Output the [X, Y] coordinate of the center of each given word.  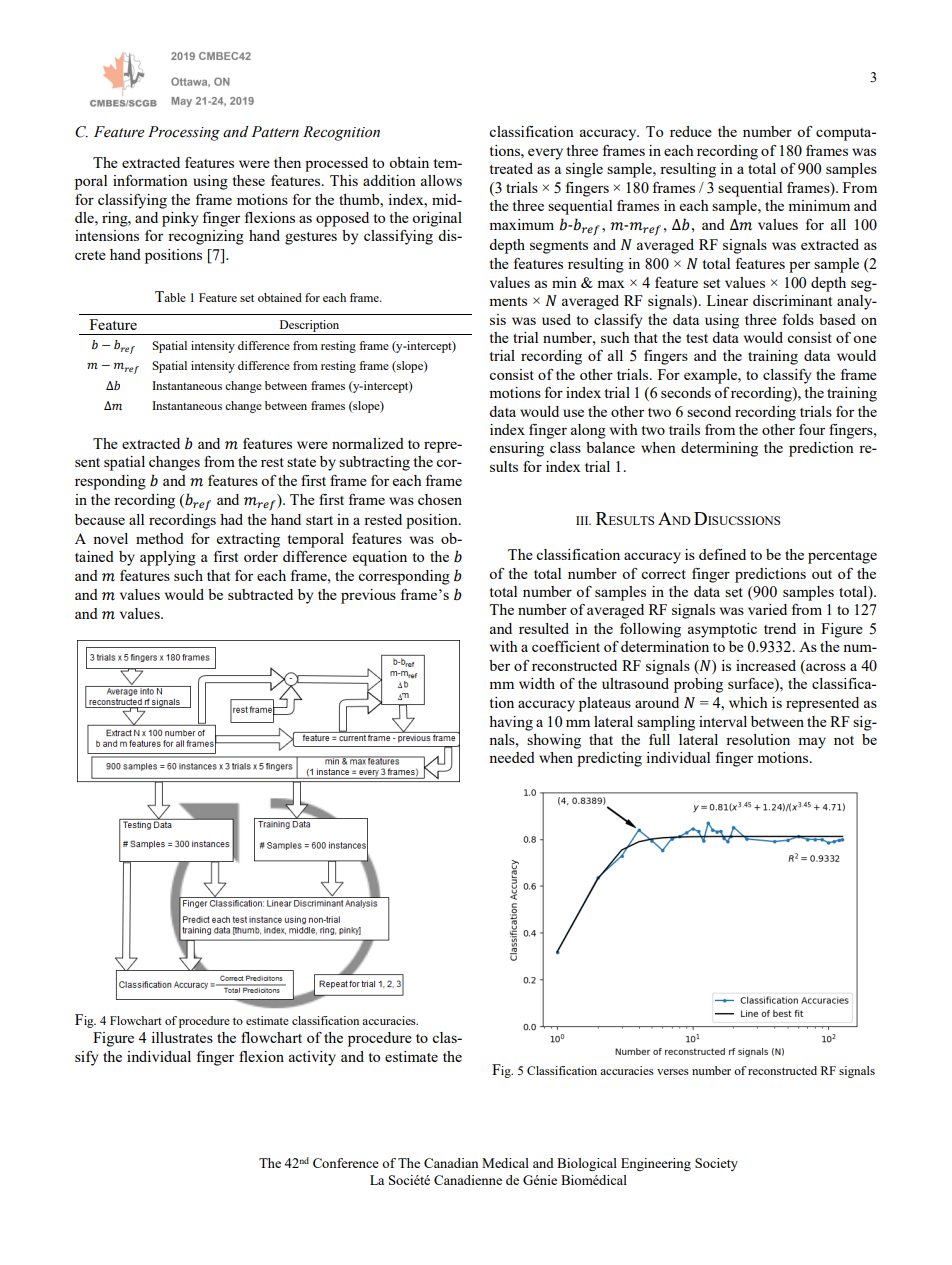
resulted [544, 628]
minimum [819, 205]
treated [511, 168]
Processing [184, 133]
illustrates [182, 1037]
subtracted [260, 594]
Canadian [451, 1163]
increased [766, 665]
